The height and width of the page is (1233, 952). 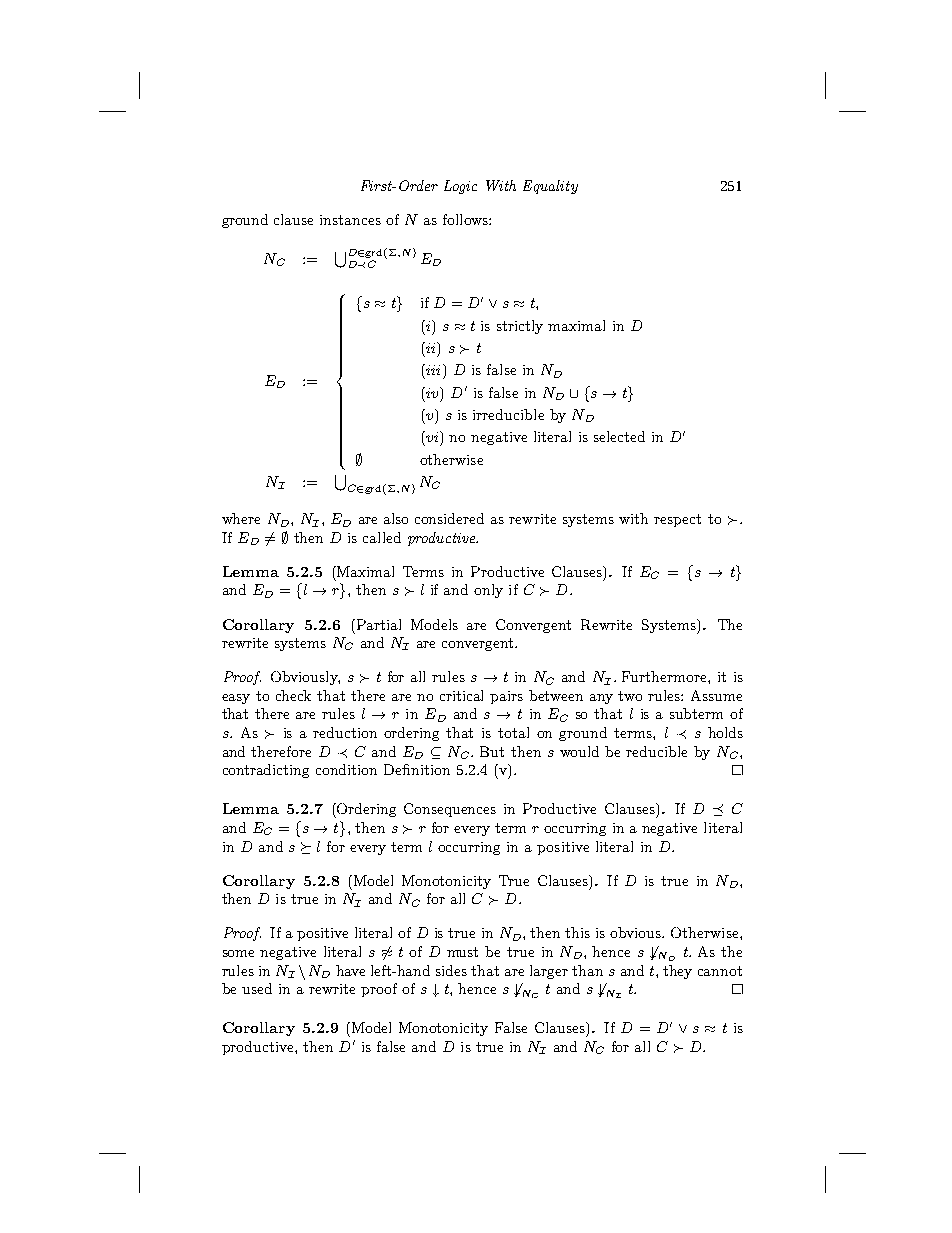 What do you see at coordinates (350, 220) in the page?
I see `instances` at bounding box center [350, 220].
